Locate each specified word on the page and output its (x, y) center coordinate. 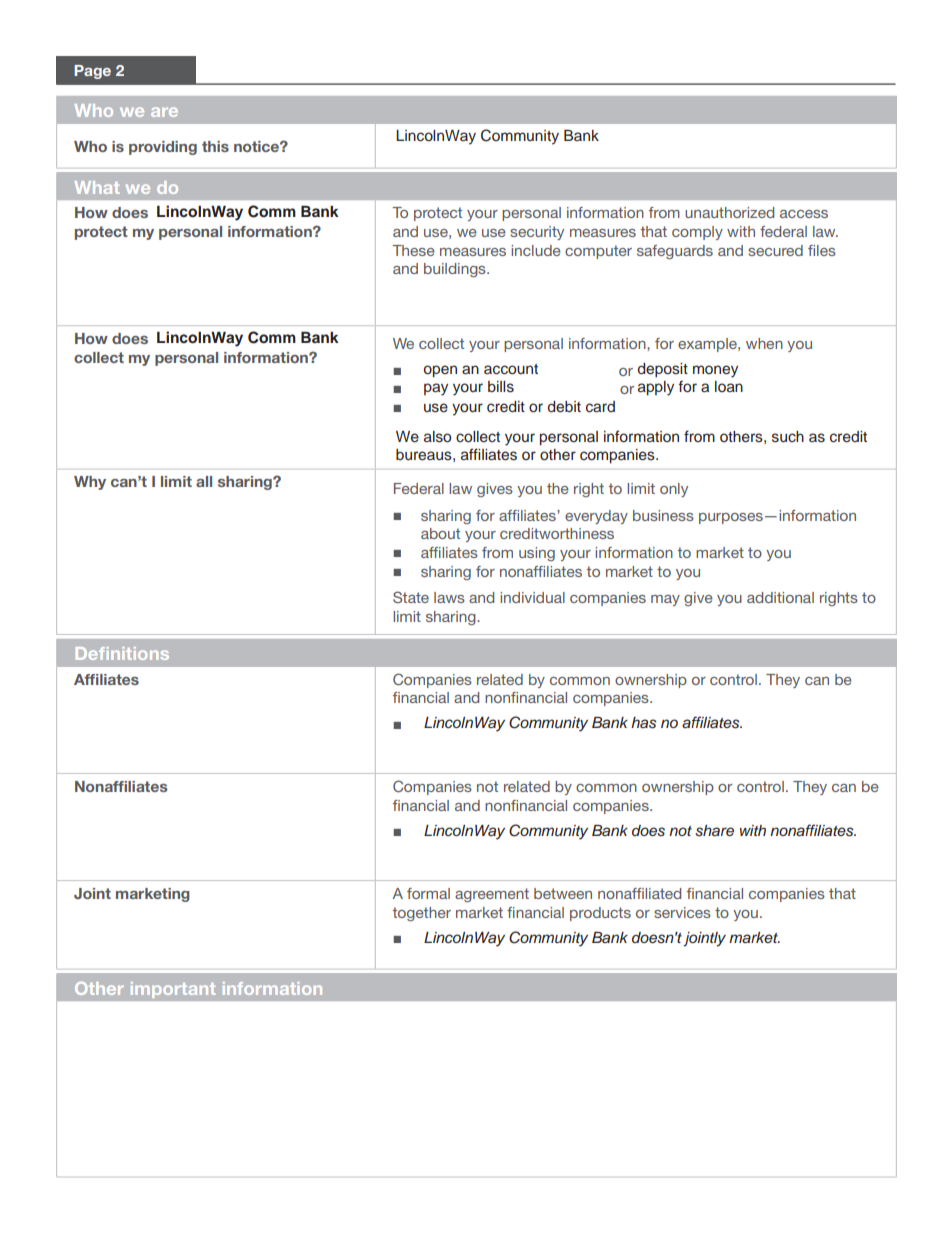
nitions (140, 653)
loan (729, 386)
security (537, 233)
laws (449, 597)
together (422, 914)
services (682, 912)
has (643, 723)
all (204, 481)
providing (163, 148)
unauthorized (729, 212)
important (173, 990)
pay (436, 389)
